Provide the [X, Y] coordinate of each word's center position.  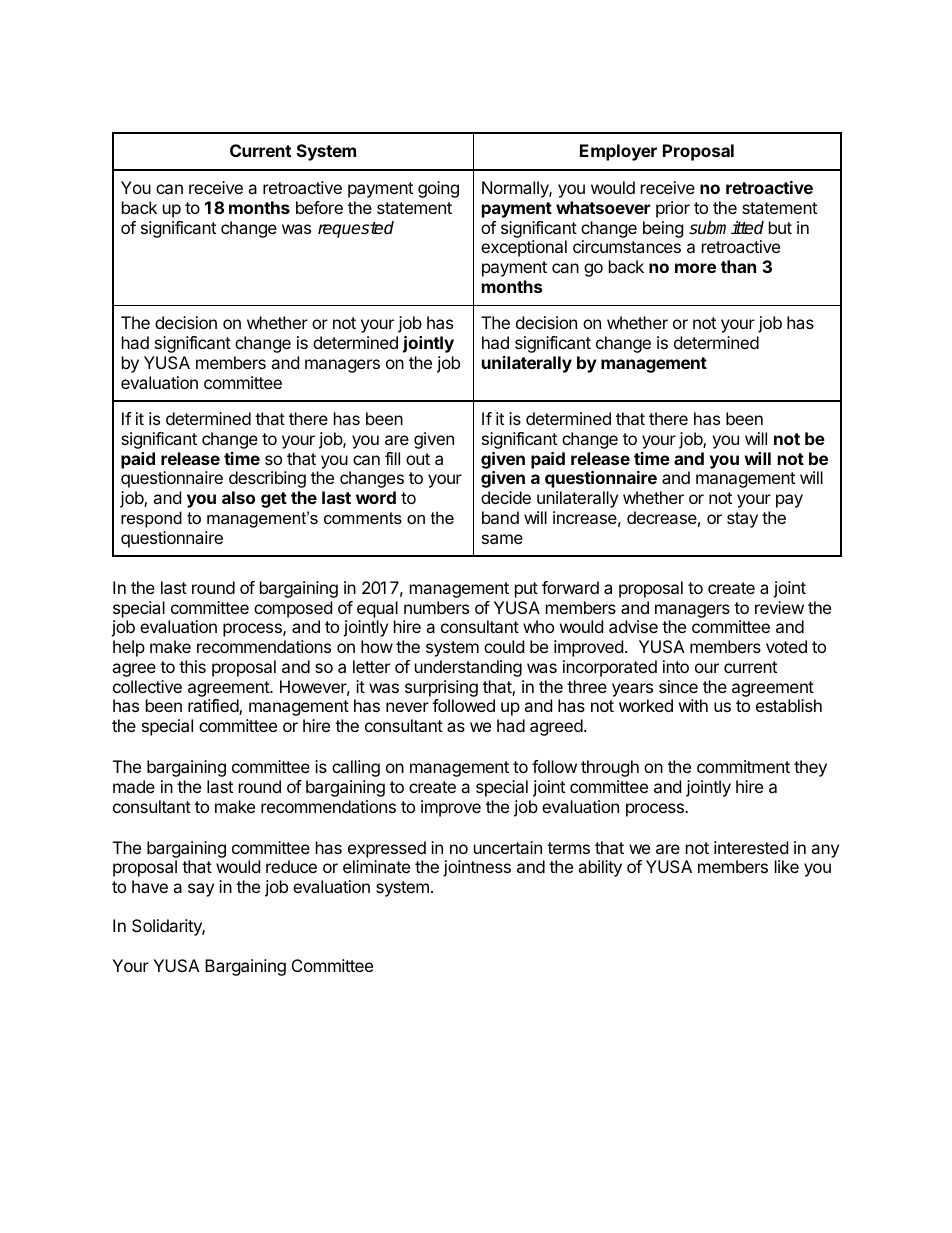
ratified [214, 707]
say [201, 890]
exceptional [524, 248]
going [438, 189]
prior [673, 209]
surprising [441, 688]
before [319, 207]
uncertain [508, 847]
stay [742, 520]
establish [789, 705]
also [238, 497]
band [500, 517]
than [738, 266]
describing [267, 479]
